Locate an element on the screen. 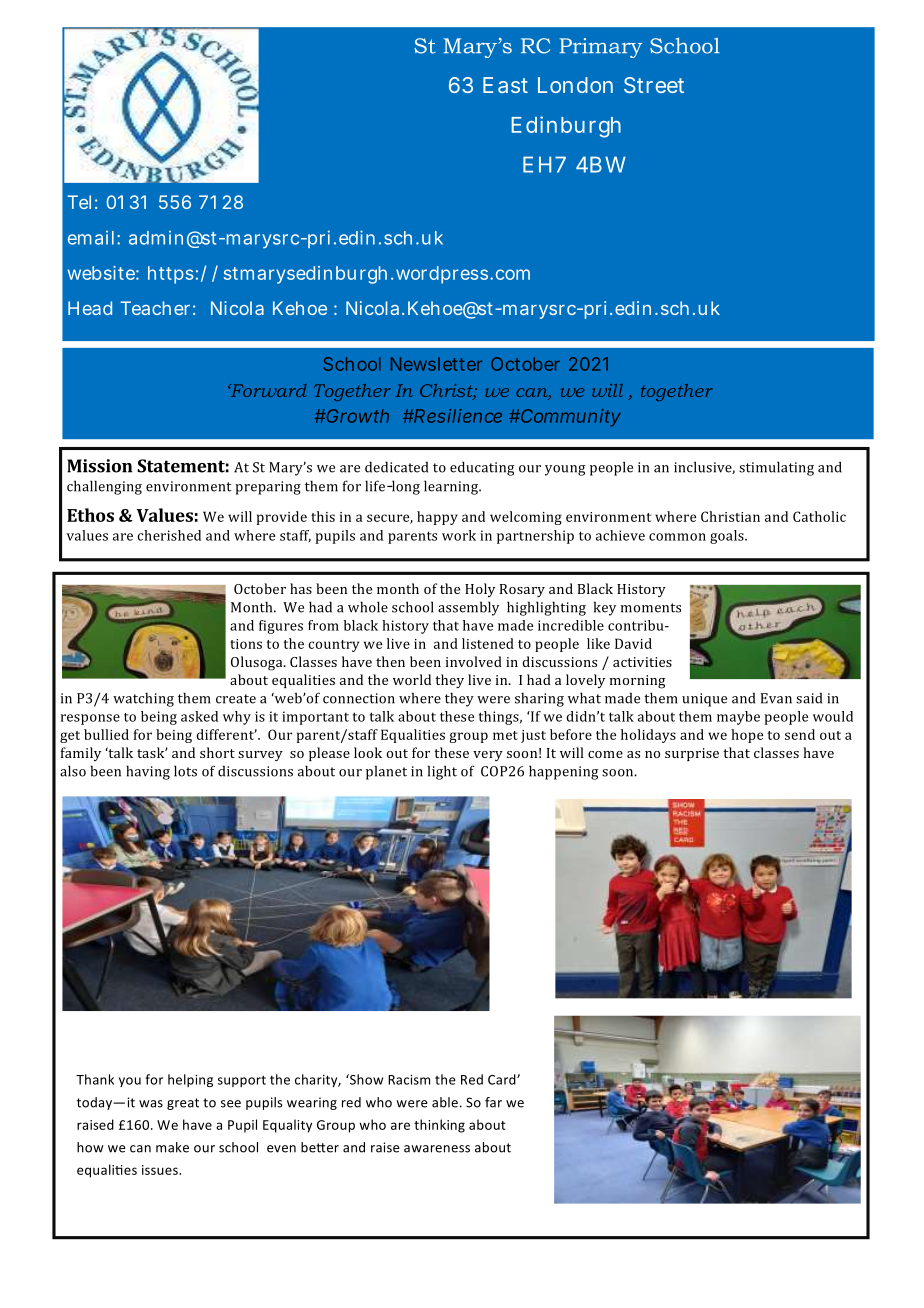  Card is located at coordinates (503, 1079).
